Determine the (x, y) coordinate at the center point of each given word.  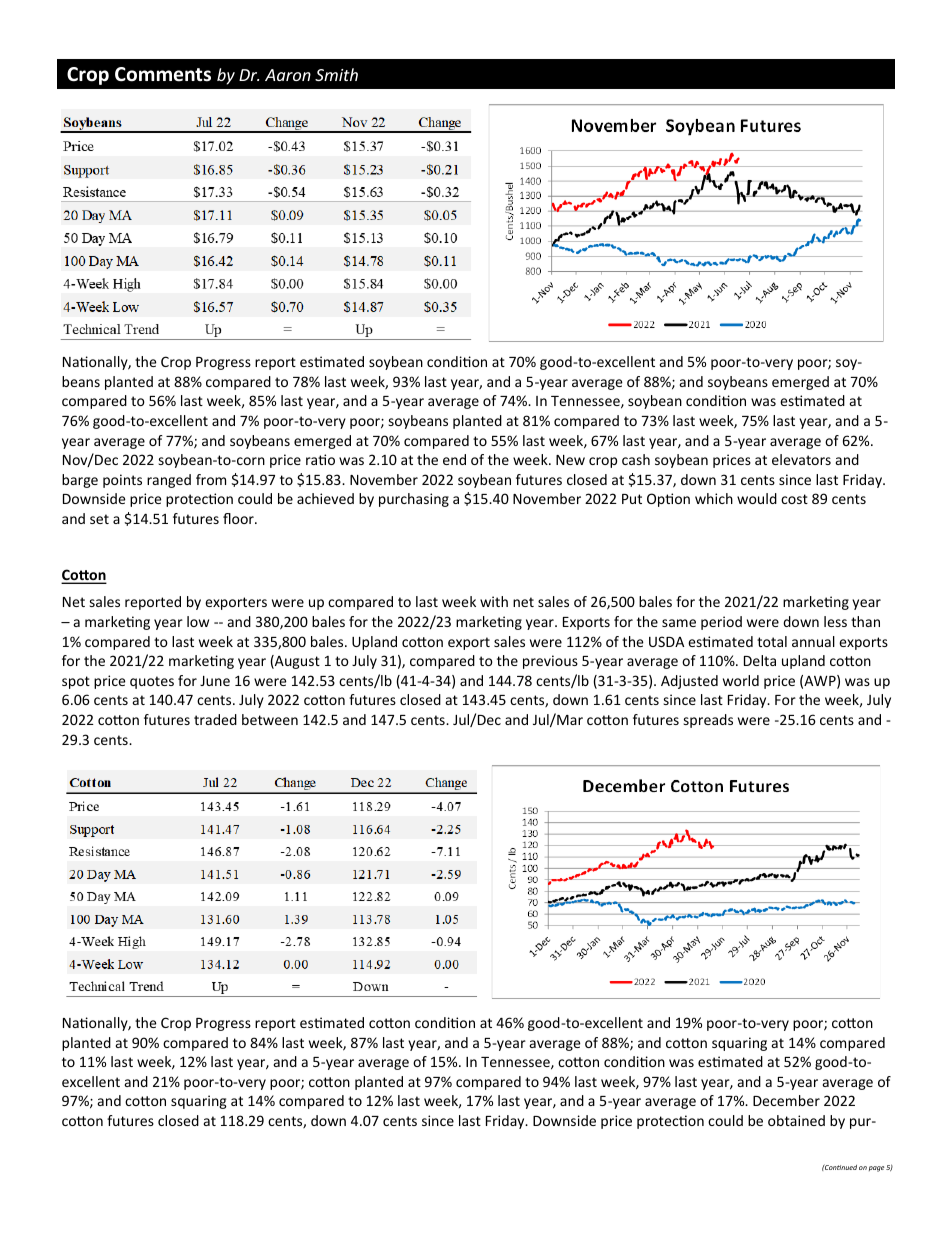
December (786, 1100)
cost (794, 499)
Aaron (288, 75)
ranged (169, 481)
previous (550, 662)
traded (215, 719)
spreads (708, 721)
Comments (163, 74)
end (454, 459)
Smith (336, 74)
